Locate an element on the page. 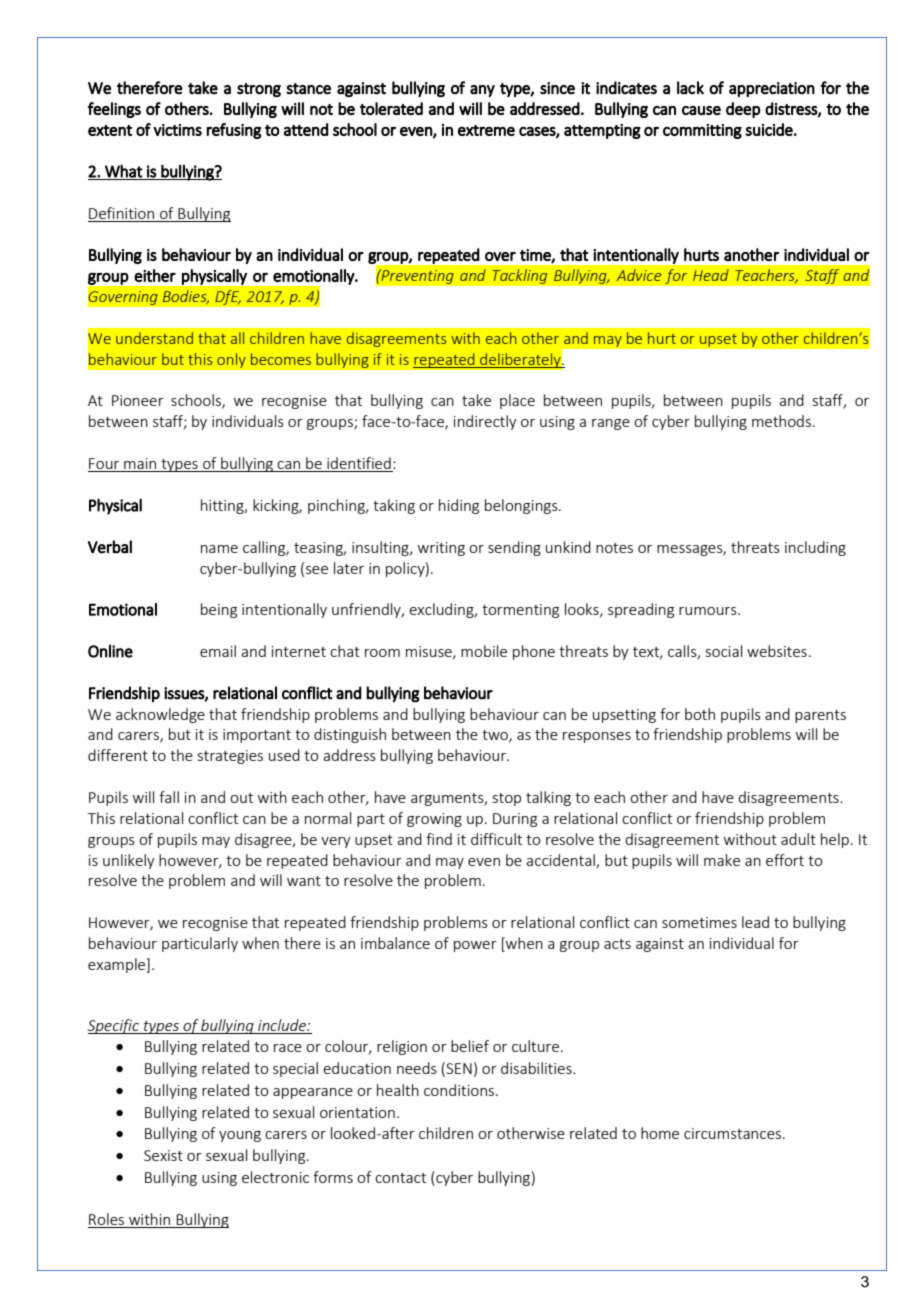 Image resolution: width=924 pixels, height=1308 pixels. contact is located at coordinates (400, 1178).
